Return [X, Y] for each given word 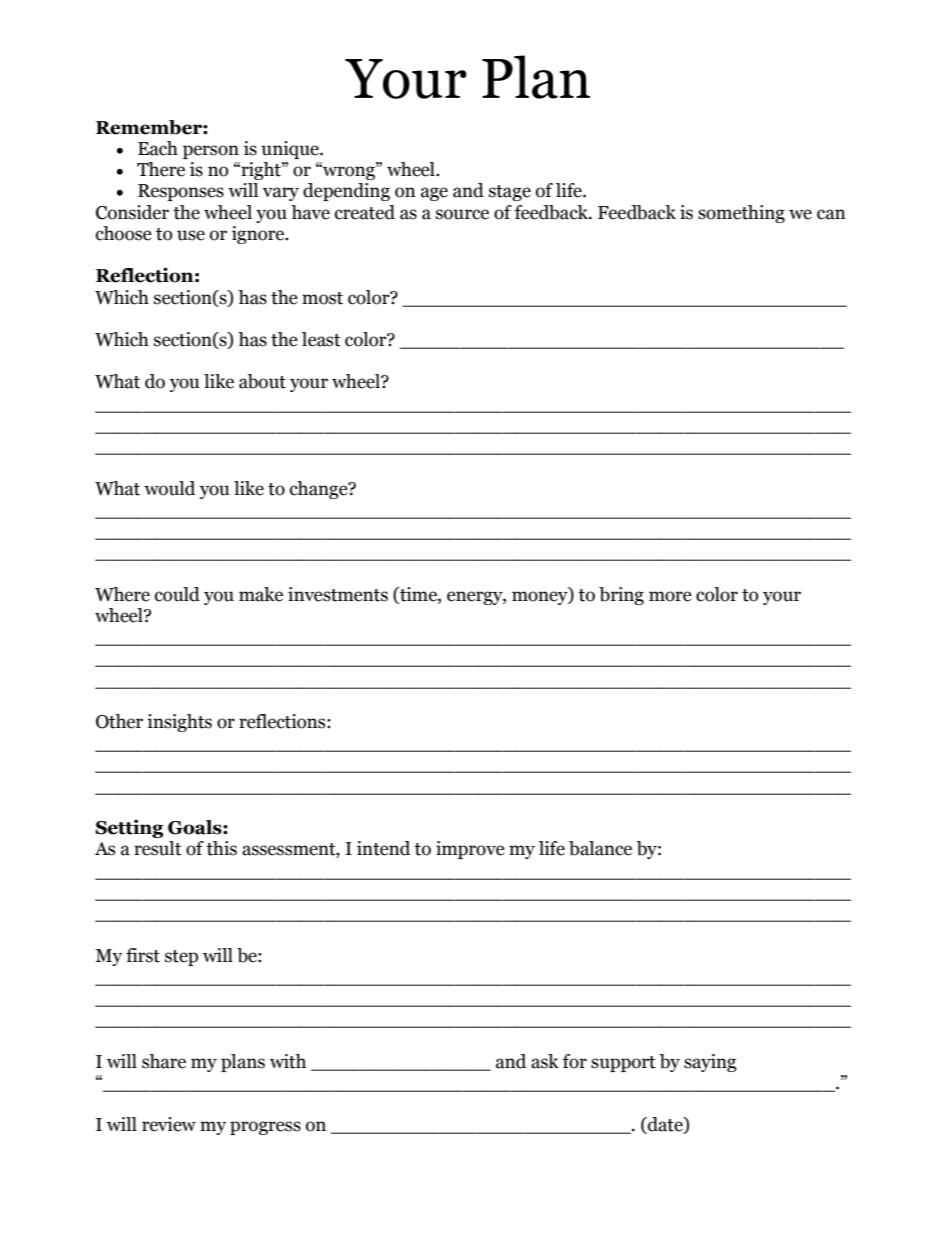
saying [710, 1063]
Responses [181, 192]
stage [510, 193]
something [741, 214]
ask [545, 1061]
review [169, 1124]
